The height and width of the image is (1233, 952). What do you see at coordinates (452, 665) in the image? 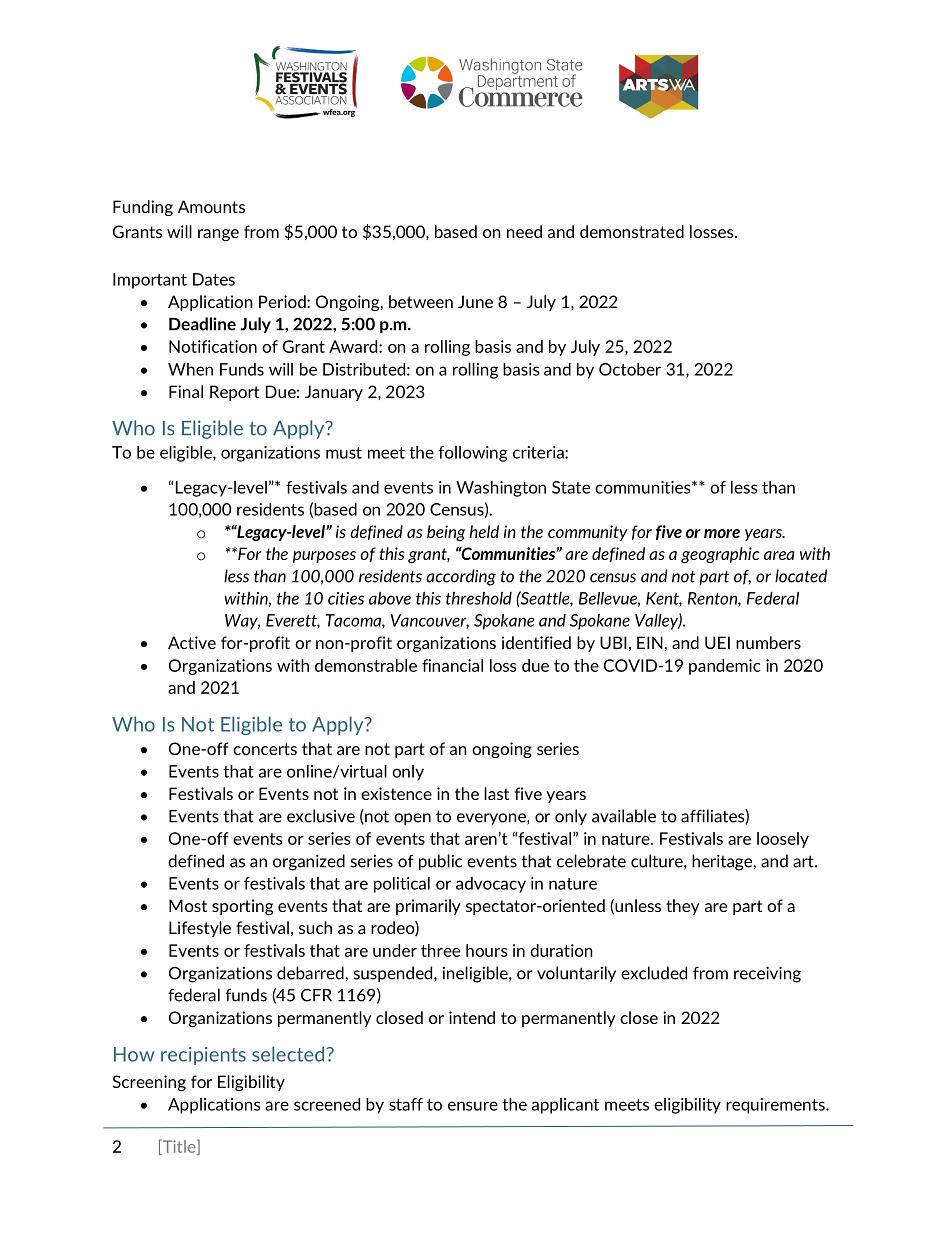
I see `financial` at bounding box center [452, 665].
